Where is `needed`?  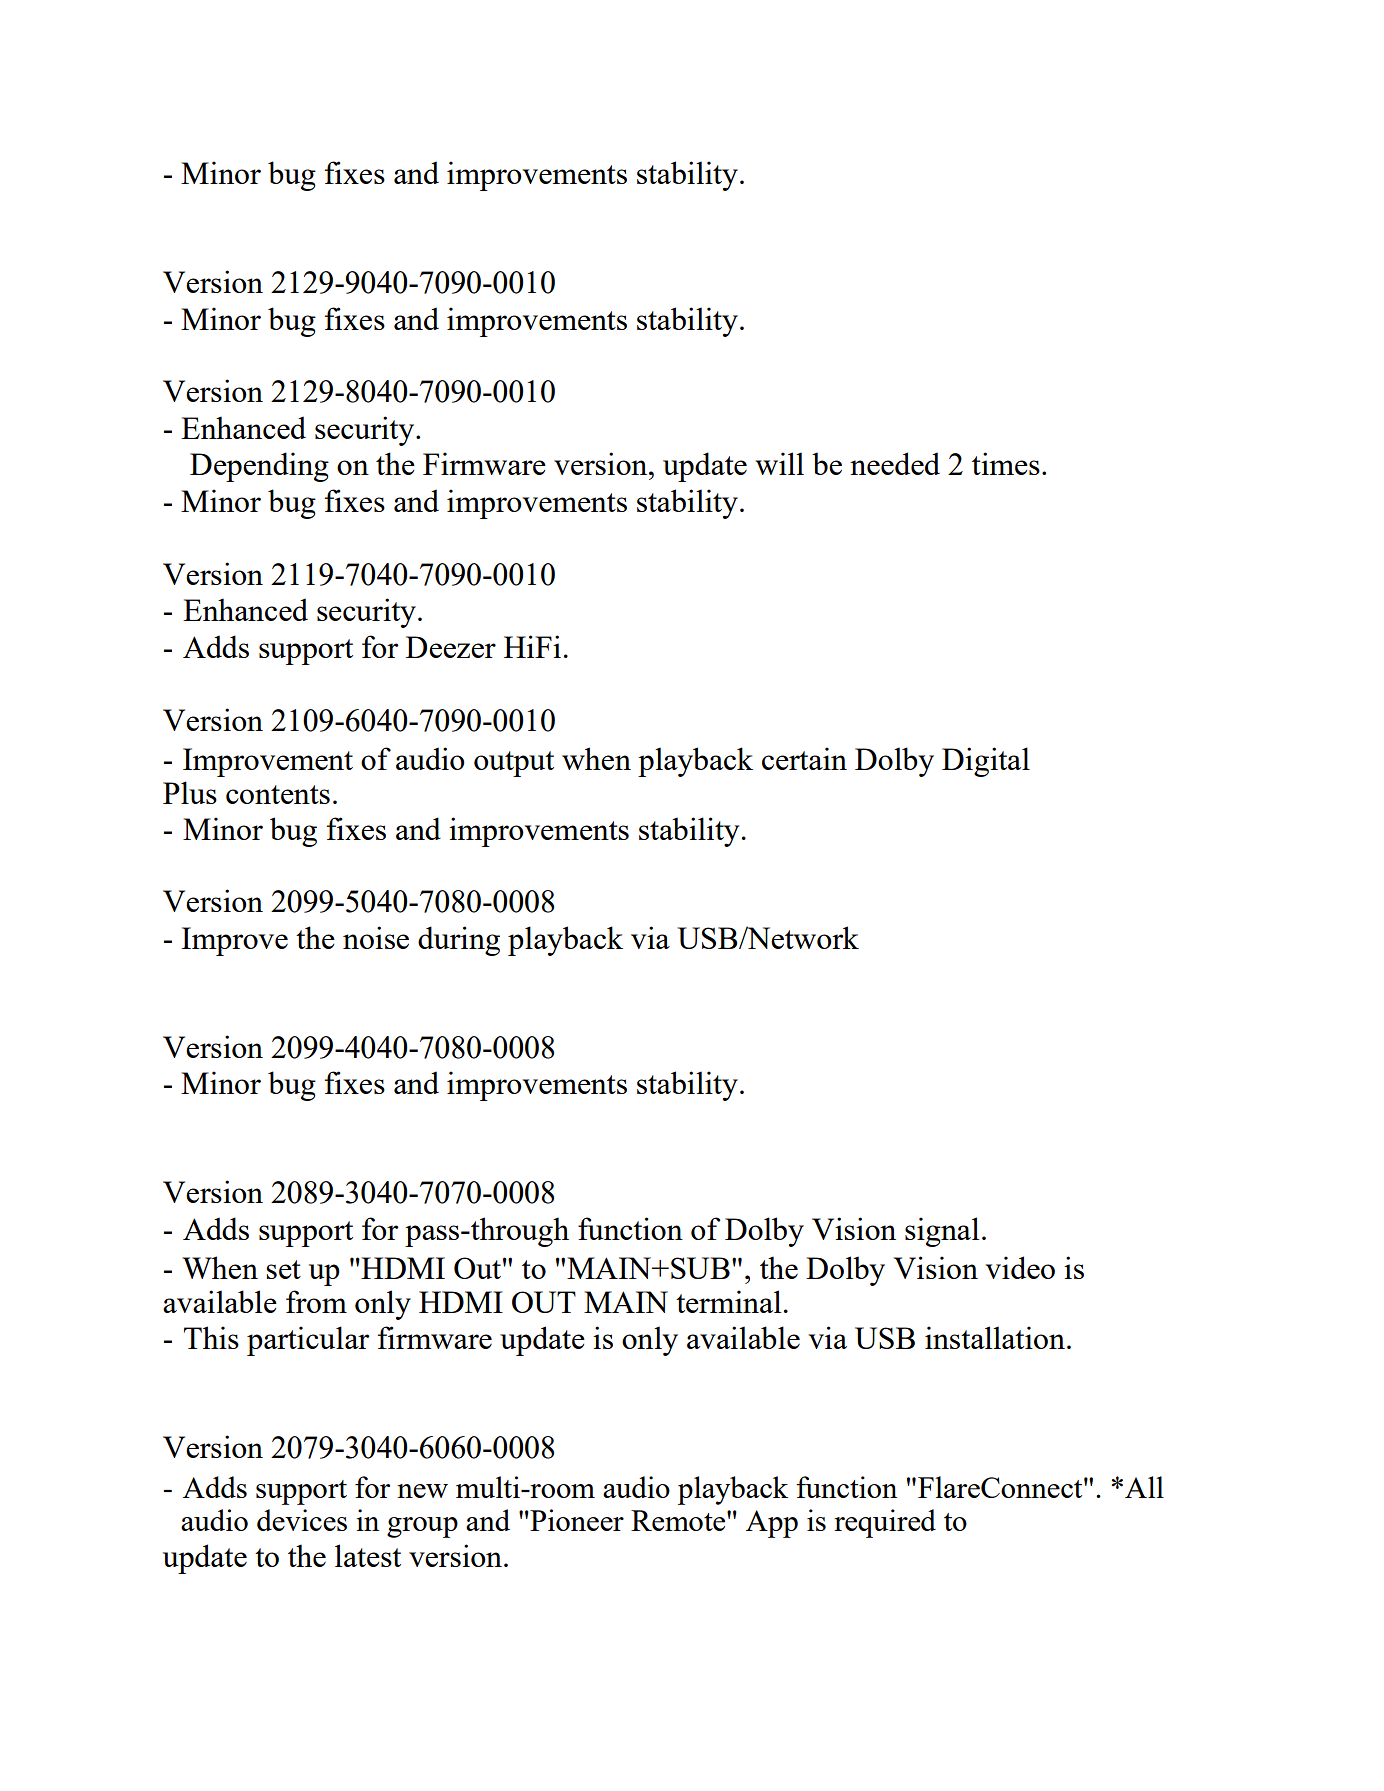 needed is located at coordinates (895, 463).
